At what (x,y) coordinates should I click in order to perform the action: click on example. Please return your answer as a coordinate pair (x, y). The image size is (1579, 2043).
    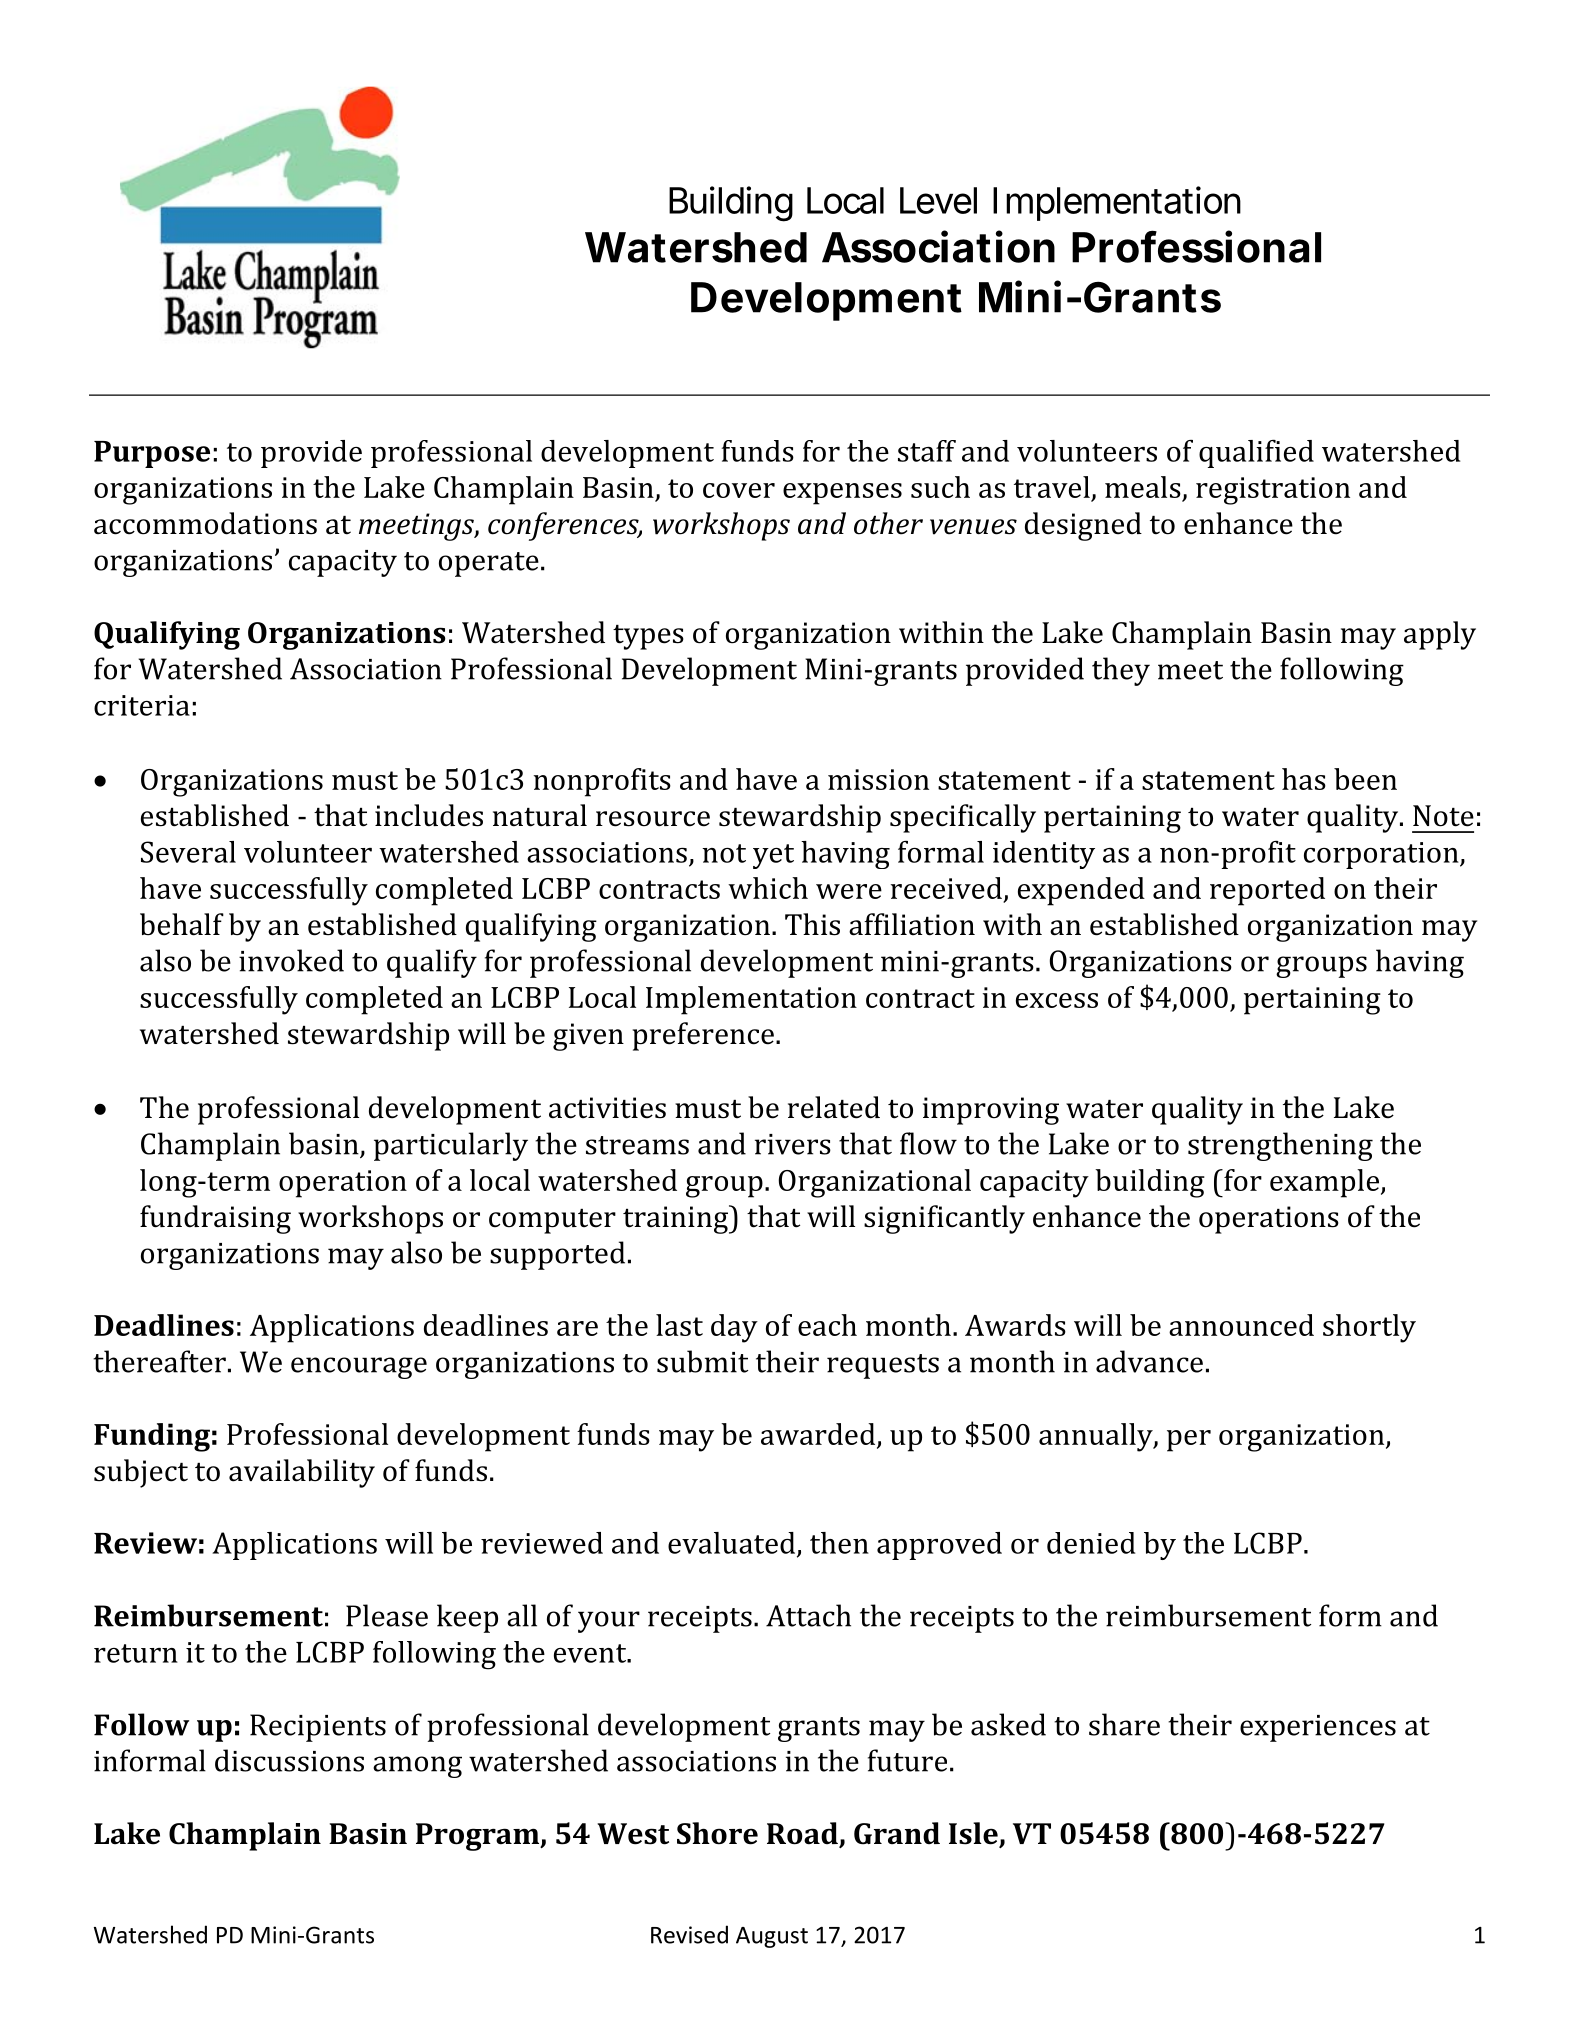
    Looking at the image, I should click on (1324, 1183).
